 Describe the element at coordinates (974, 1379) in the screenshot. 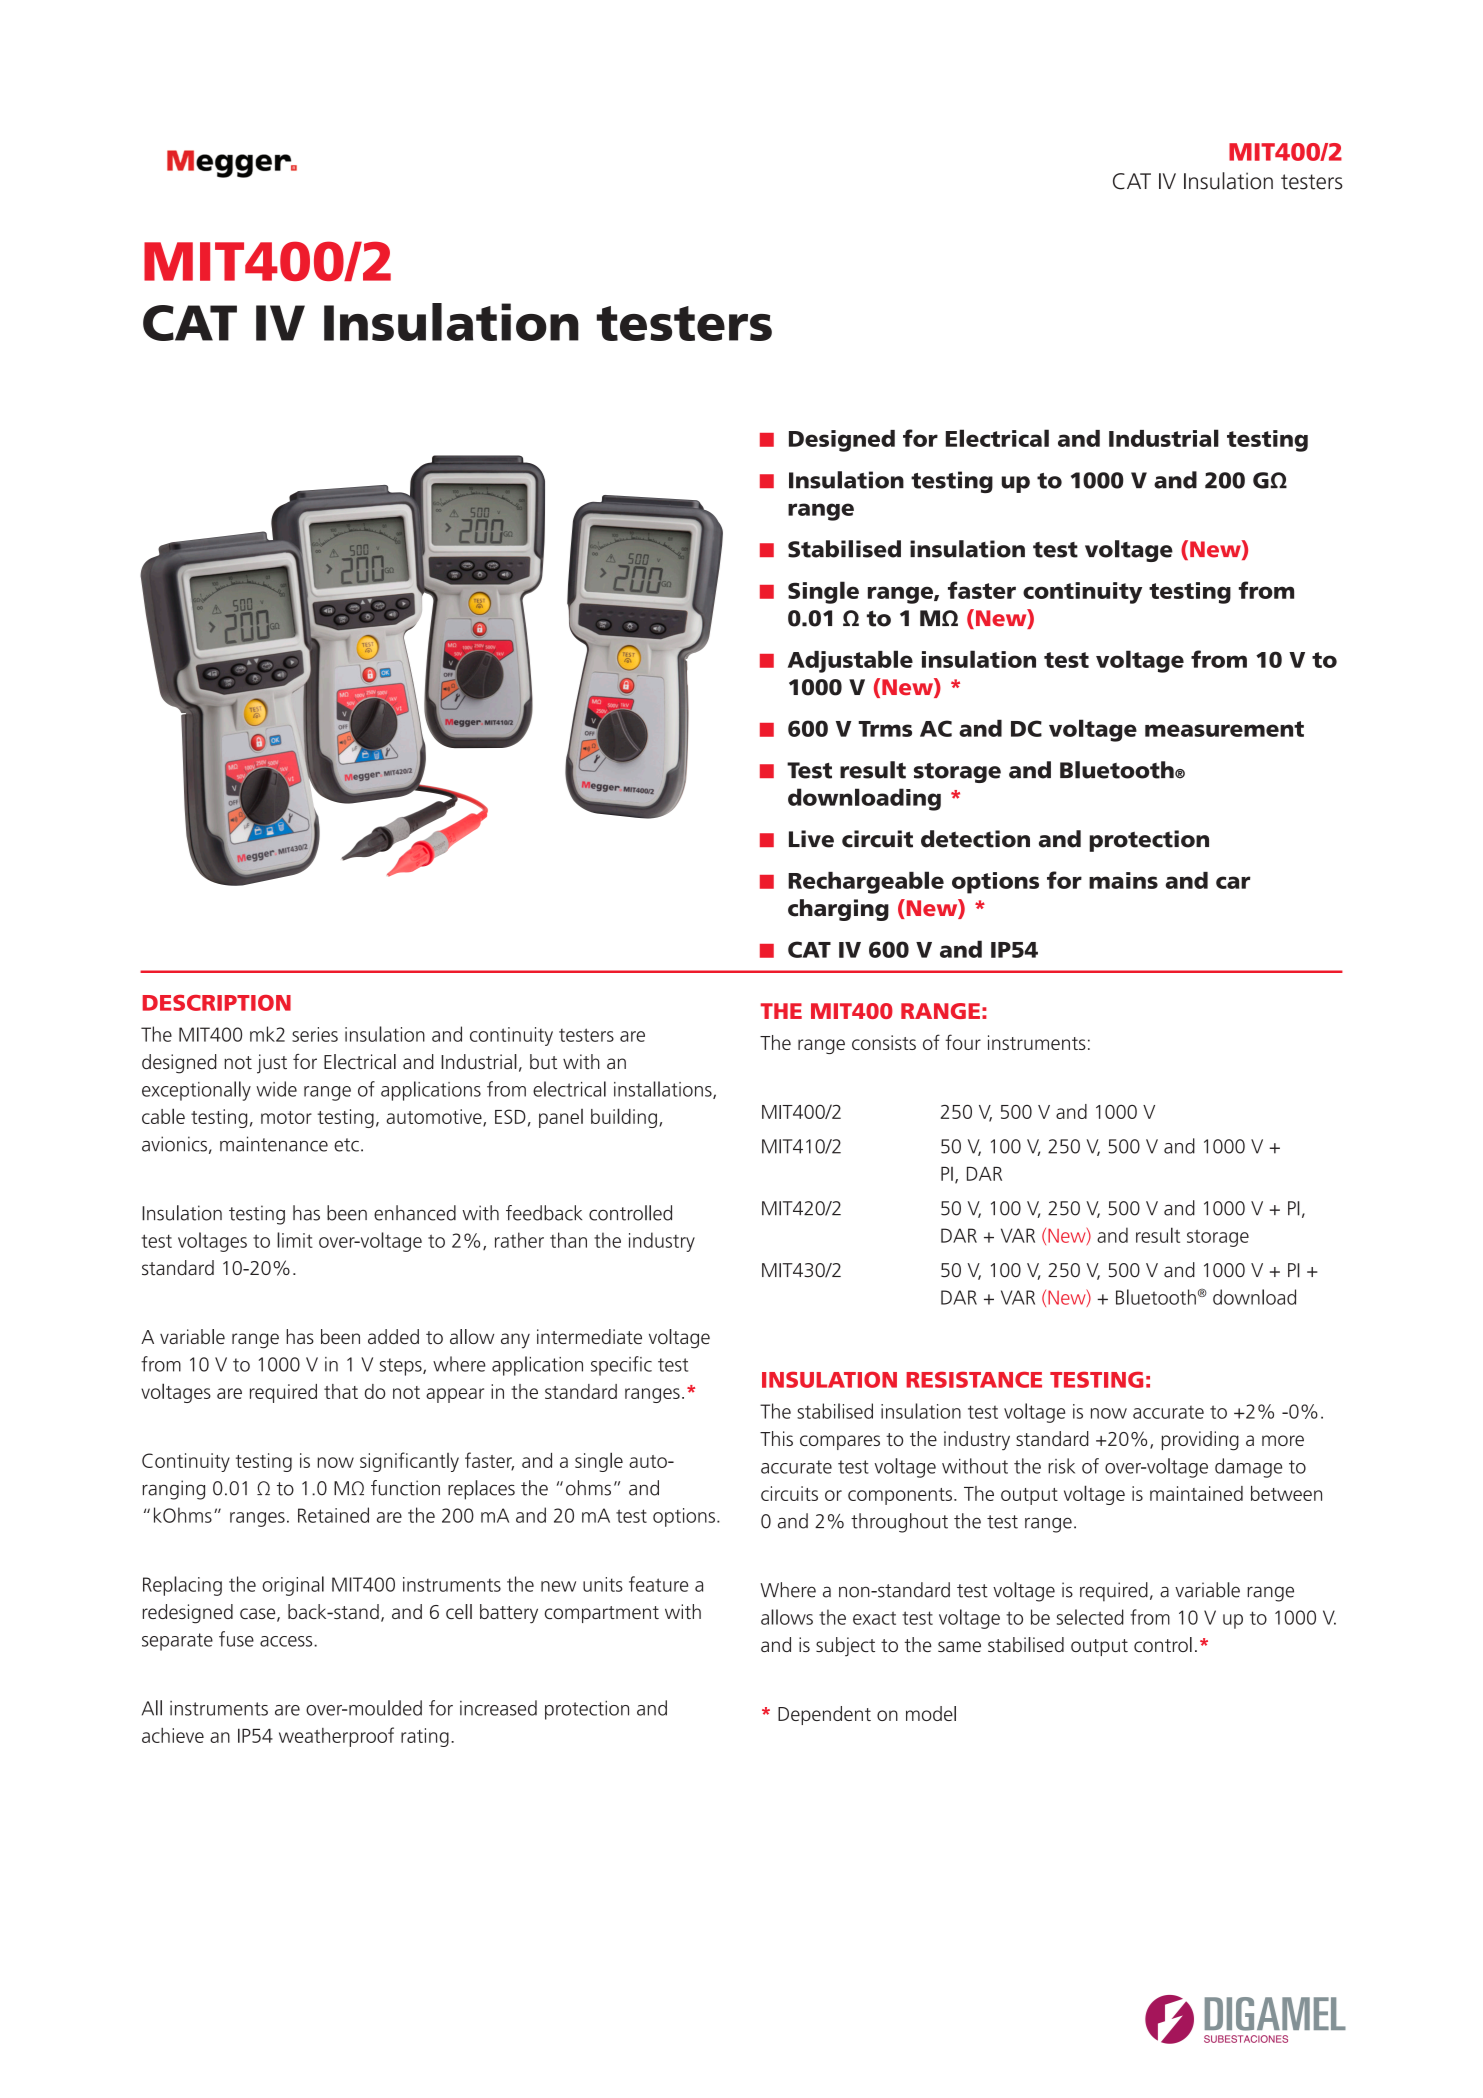

I see `RESISTANCE` at that location.
